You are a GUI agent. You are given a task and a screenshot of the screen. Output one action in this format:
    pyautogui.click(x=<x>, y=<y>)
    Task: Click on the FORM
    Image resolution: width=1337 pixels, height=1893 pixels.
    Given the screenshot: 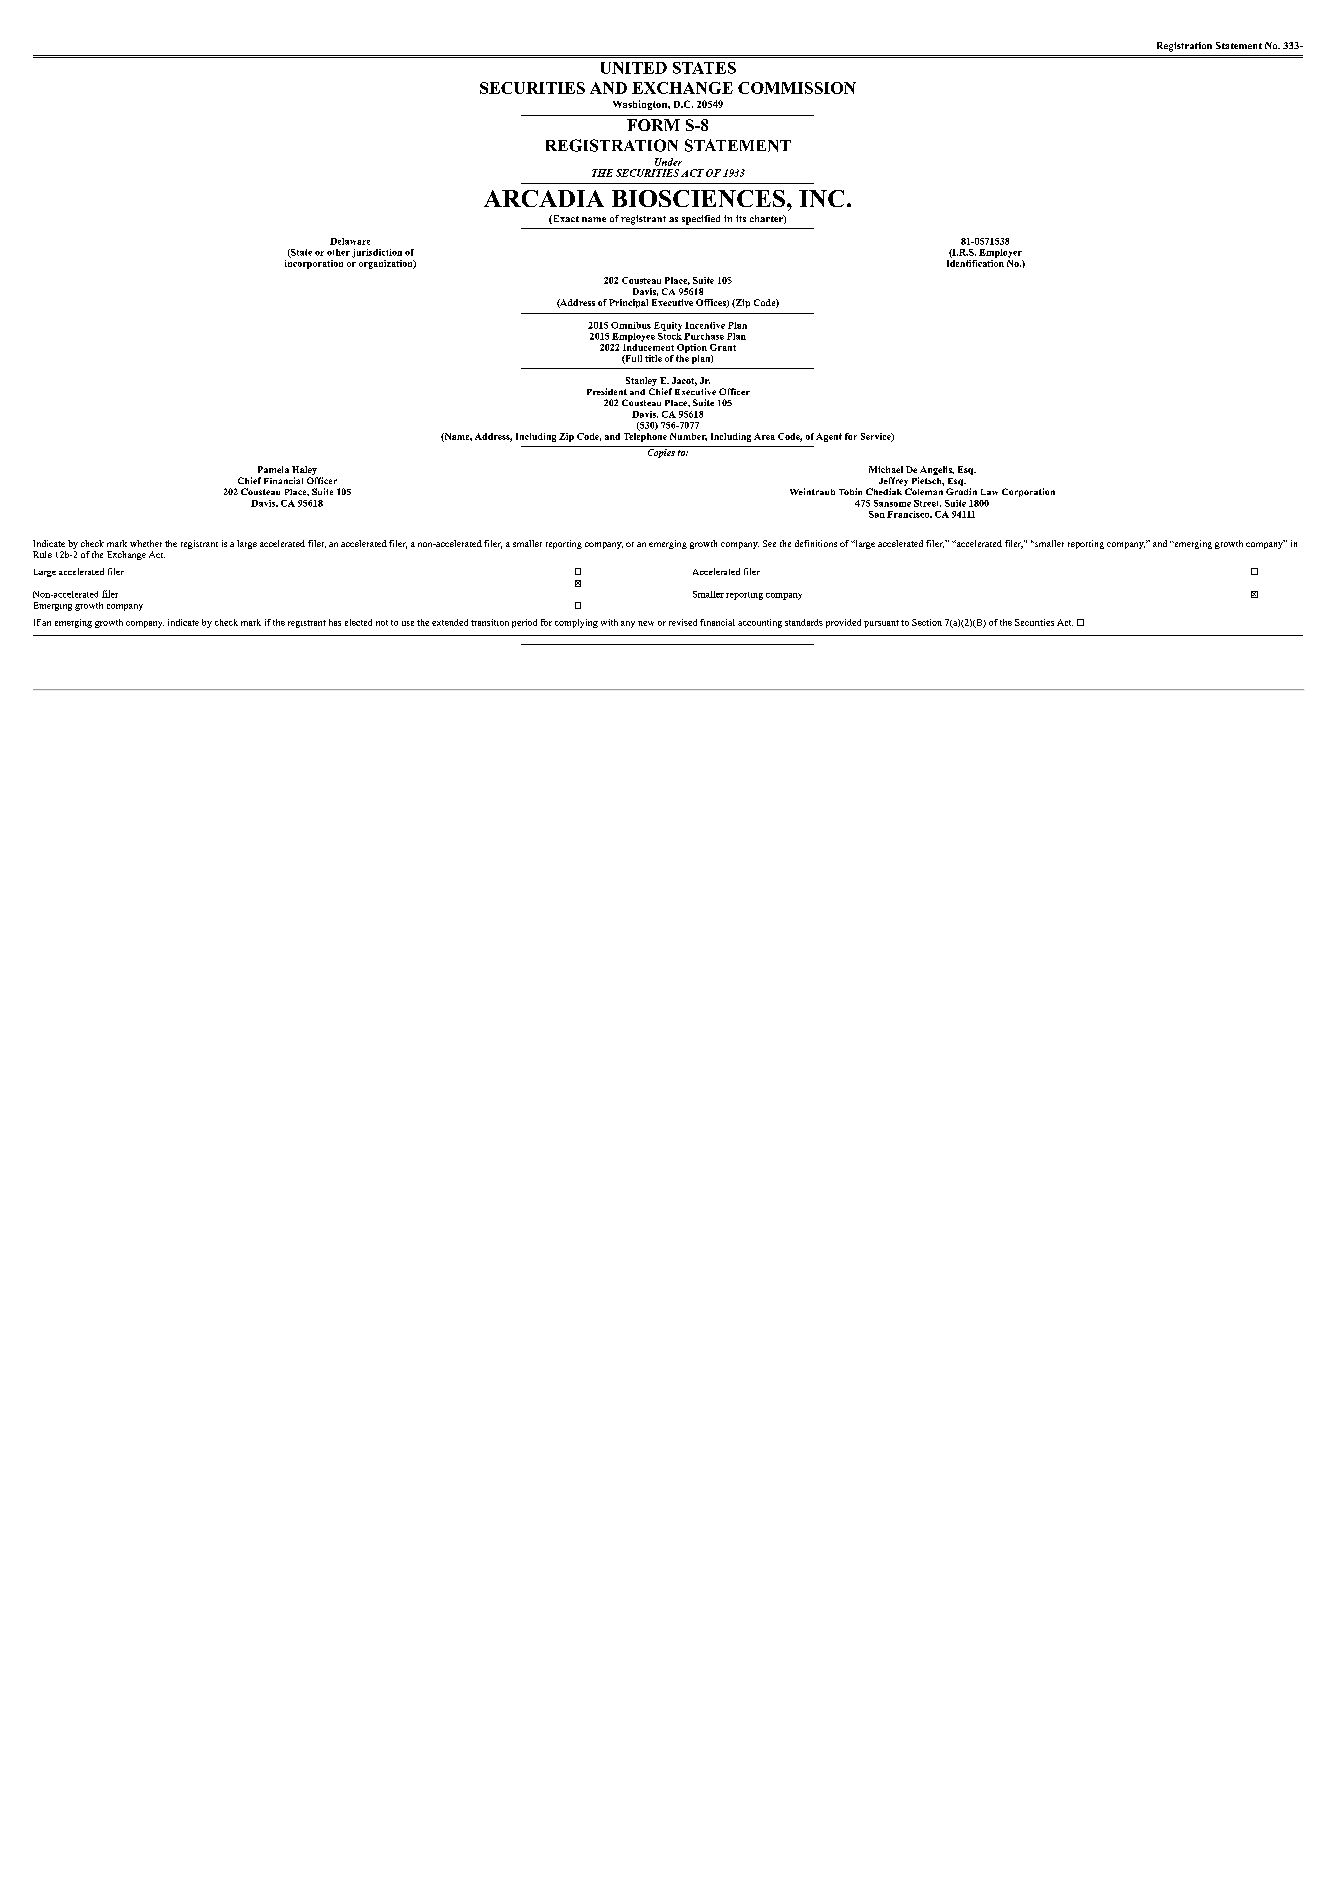 What is the action you would take?
    pyautogui.click(x=653, y=125)
